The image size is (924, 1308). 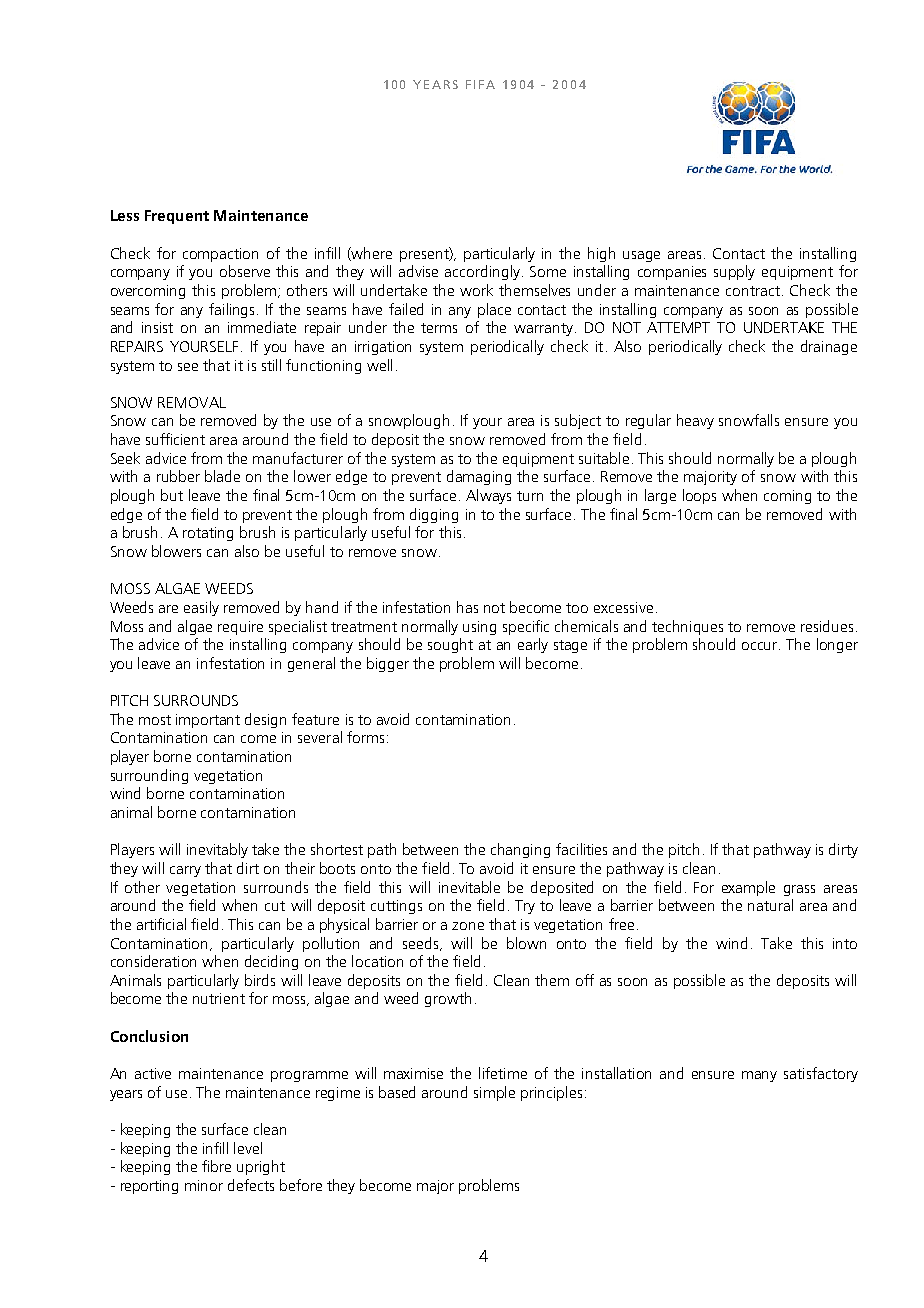 What do you see at coordinates (480, 84) in the page?
I see `FIFA` at bounding box center [480, 84].
